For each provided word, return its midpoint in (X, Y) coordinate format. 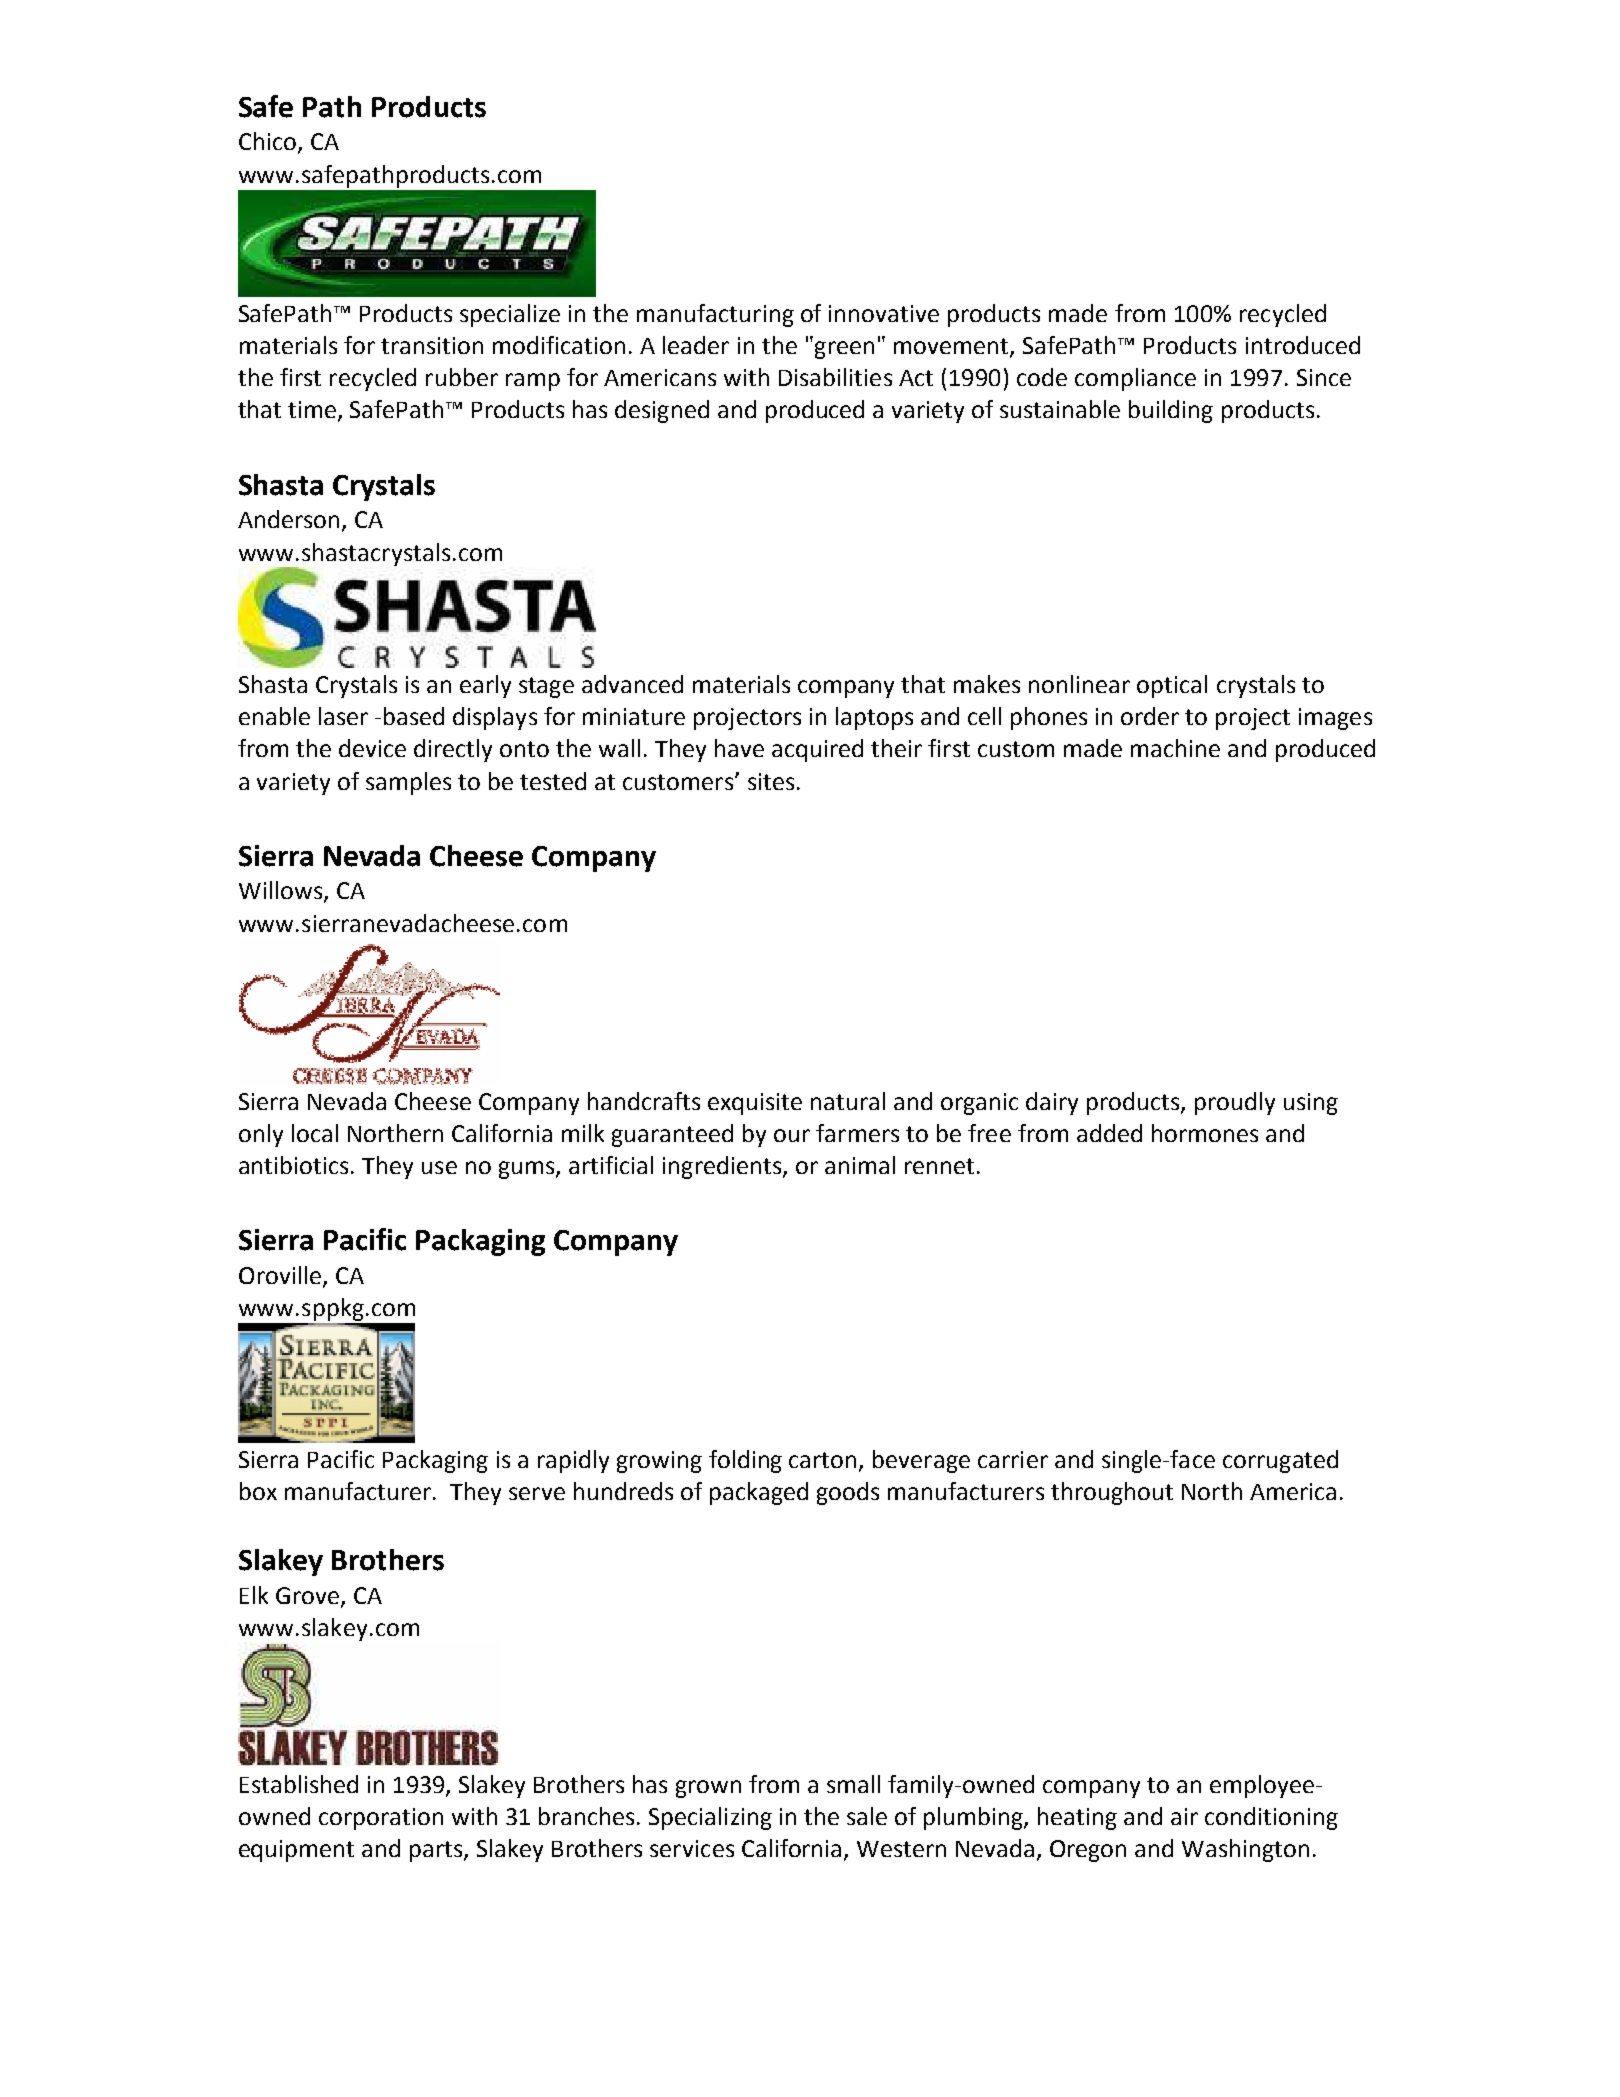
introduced (1303, 345)
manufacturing (715, 315)
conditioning (1271, 1818)
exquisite (755, 1104)
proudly (1235, 1103)
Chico (267, 141)
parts (437, 1851)
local (315, 1133)
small (853, 1784)
